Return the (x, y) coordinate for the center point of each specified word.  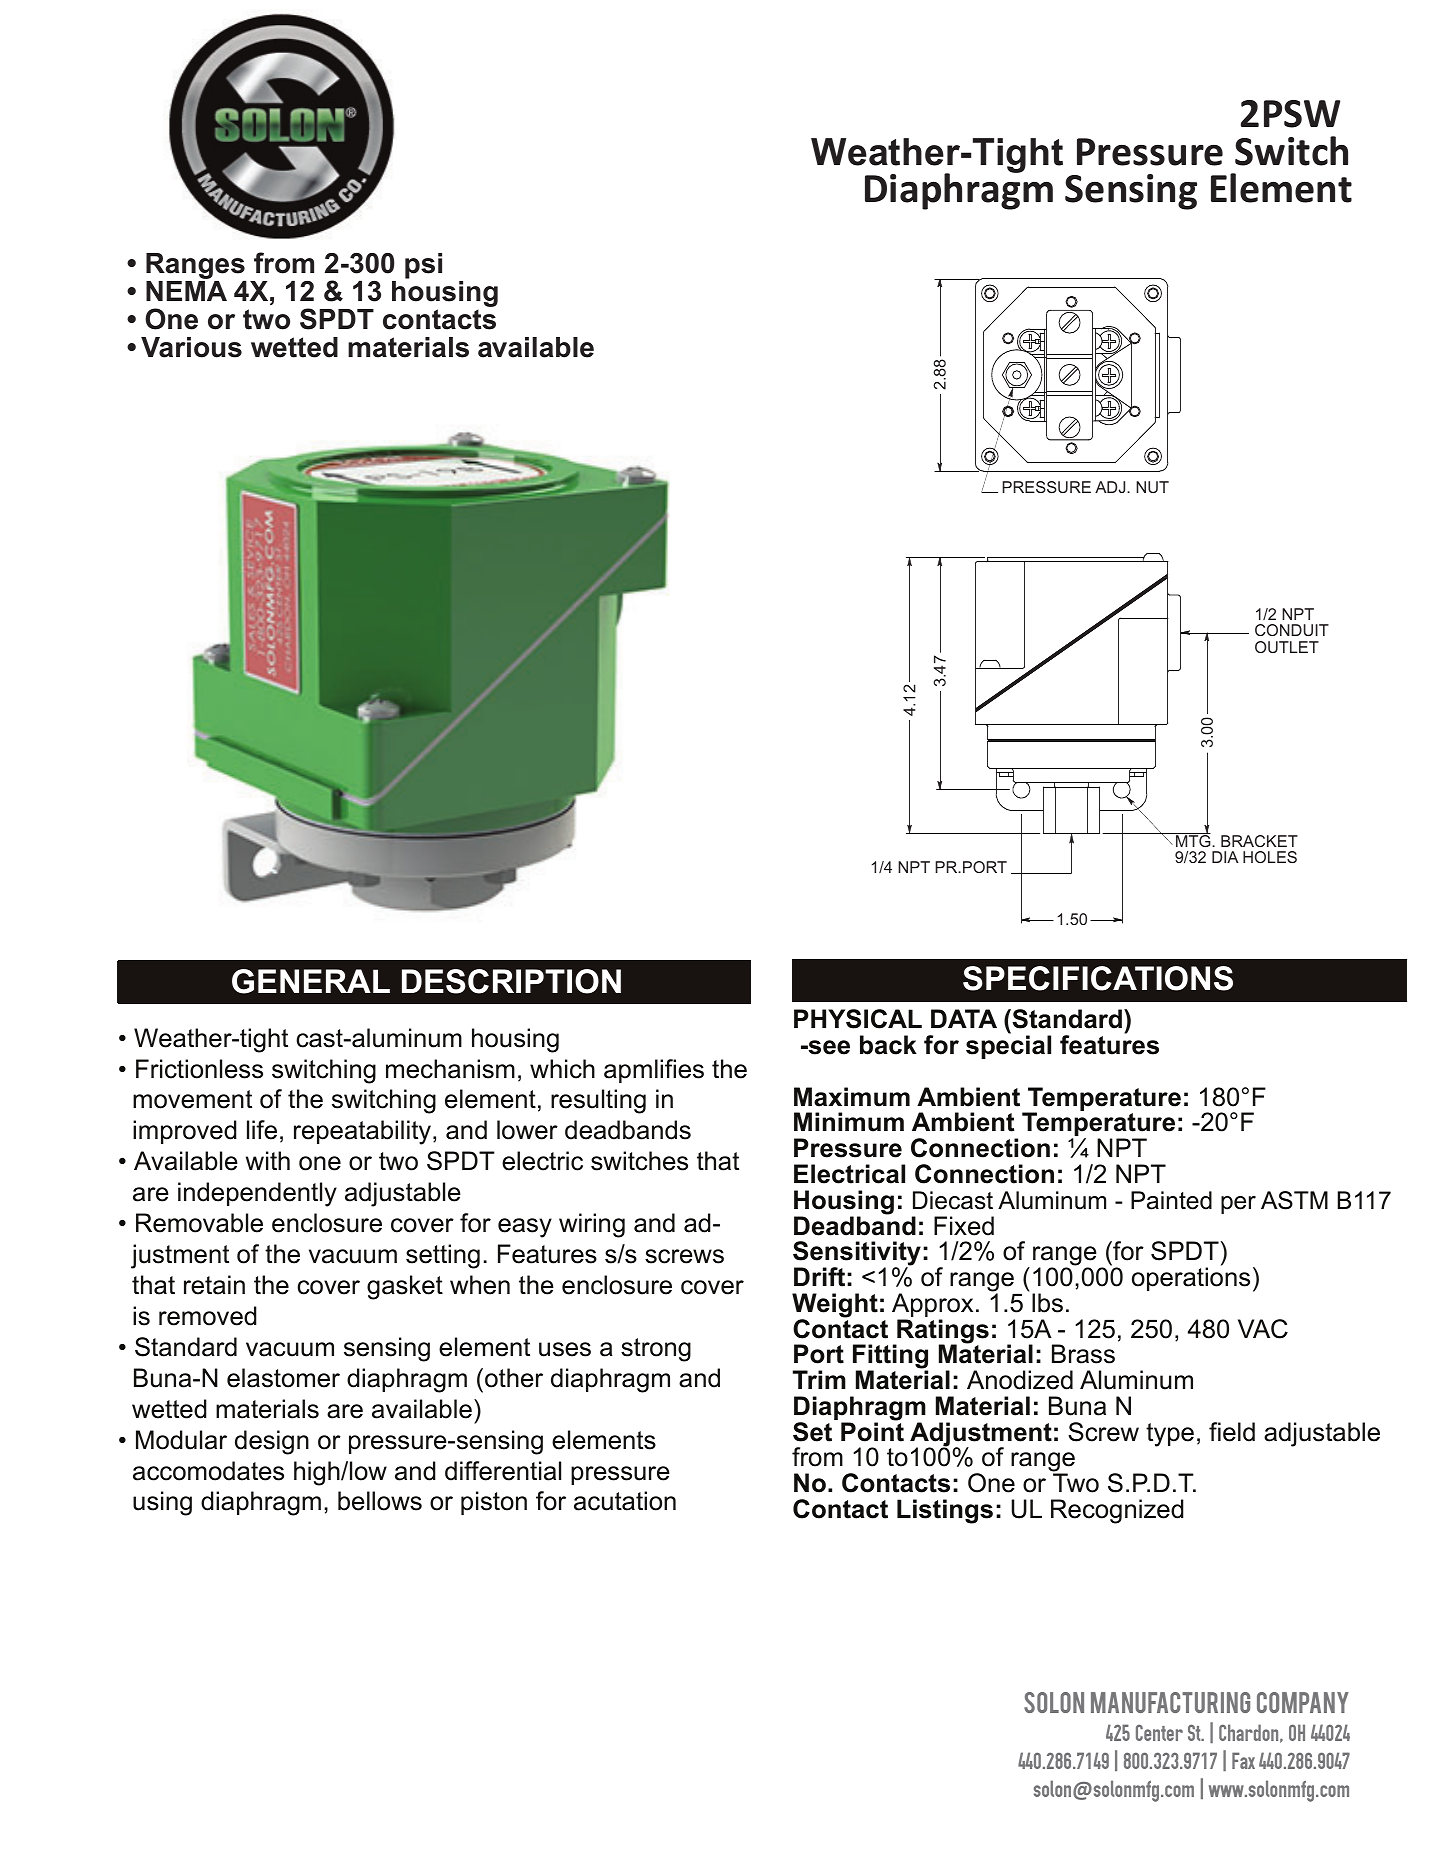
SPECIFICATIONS (1098, 978)
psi (423, 266)
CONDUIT (1292, 630)
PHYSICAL (858, 1019)
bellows (380, 1501)
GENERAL (311, 981)
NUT (1152, 487)
